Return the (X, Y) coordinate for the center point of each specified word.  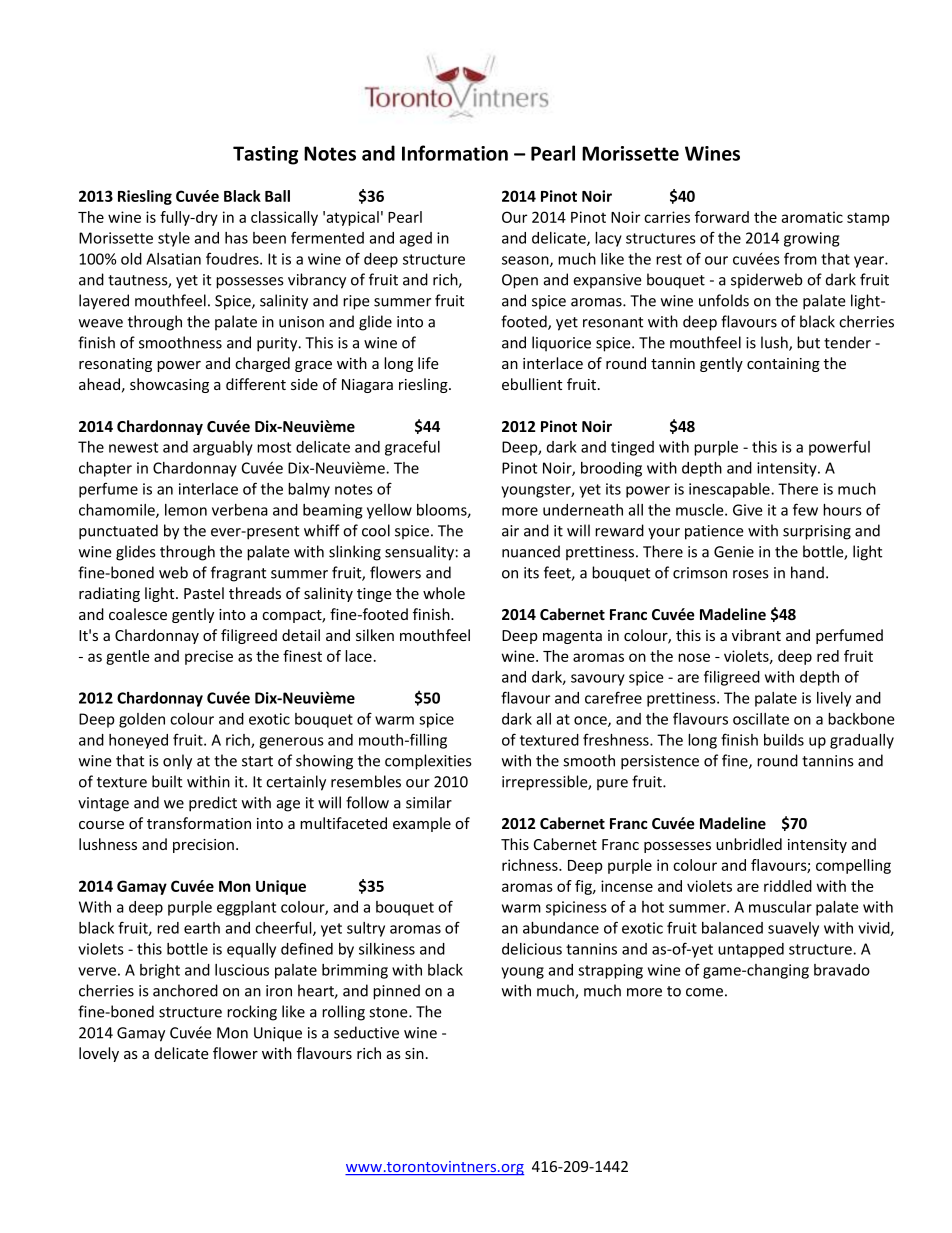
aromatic (812, 217)
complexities (428, 762)
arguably (223, 448)
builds (784, 740)
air (510, 531)
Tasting (265, 155)
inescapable (730, 490)
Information (455, 153)
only (177, 762)
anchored (185, 990)
